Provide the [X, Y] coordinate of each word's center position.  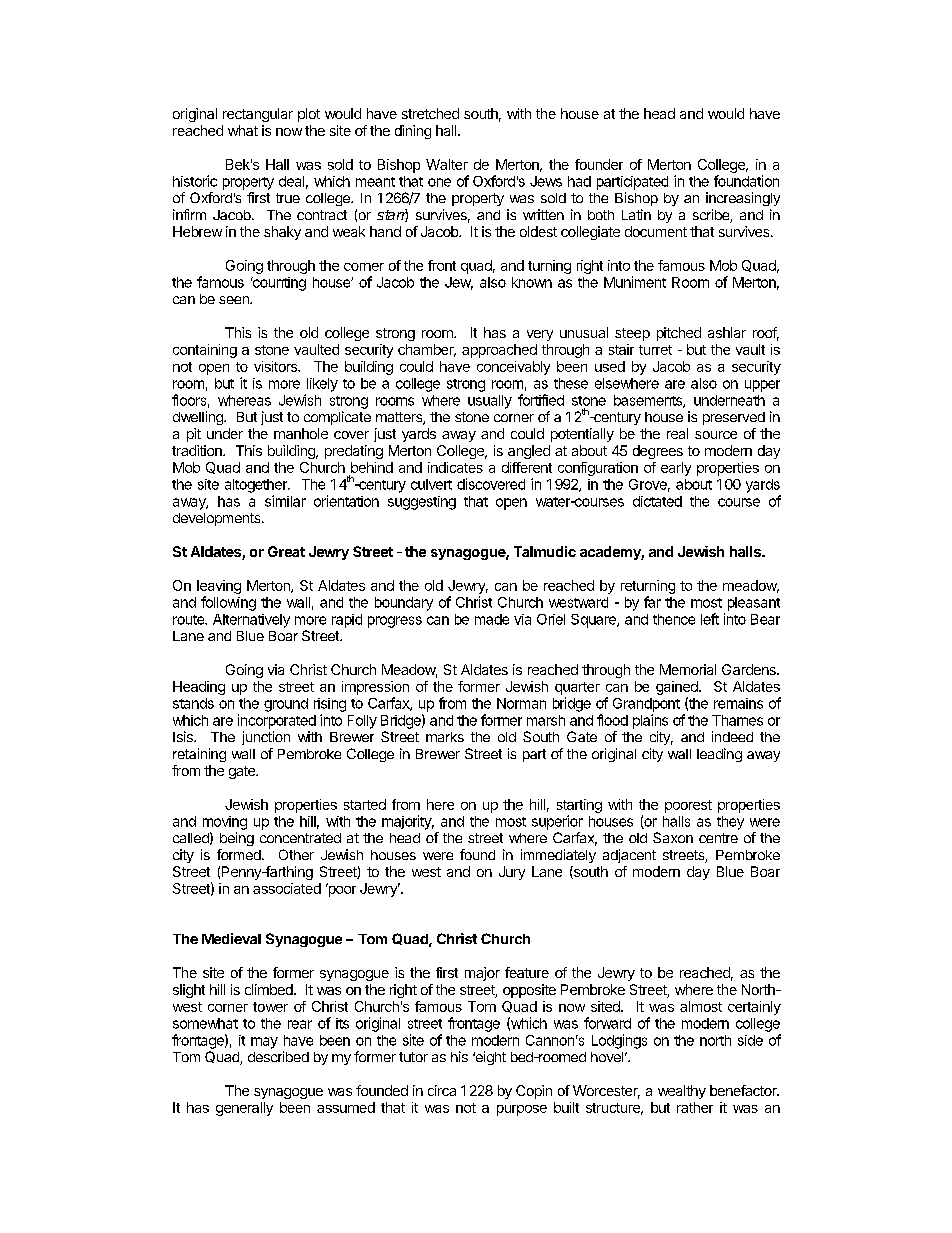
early [676, 469]
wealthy [682, 1092]
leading [719, 755]
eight [489, 1058]
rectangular [258, 115]
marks [445, 737]
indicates [455, 467]
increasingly [743, 199]
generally [244, 1109]
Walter [447, 164]
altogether [257, 486]
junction [266, 738]
